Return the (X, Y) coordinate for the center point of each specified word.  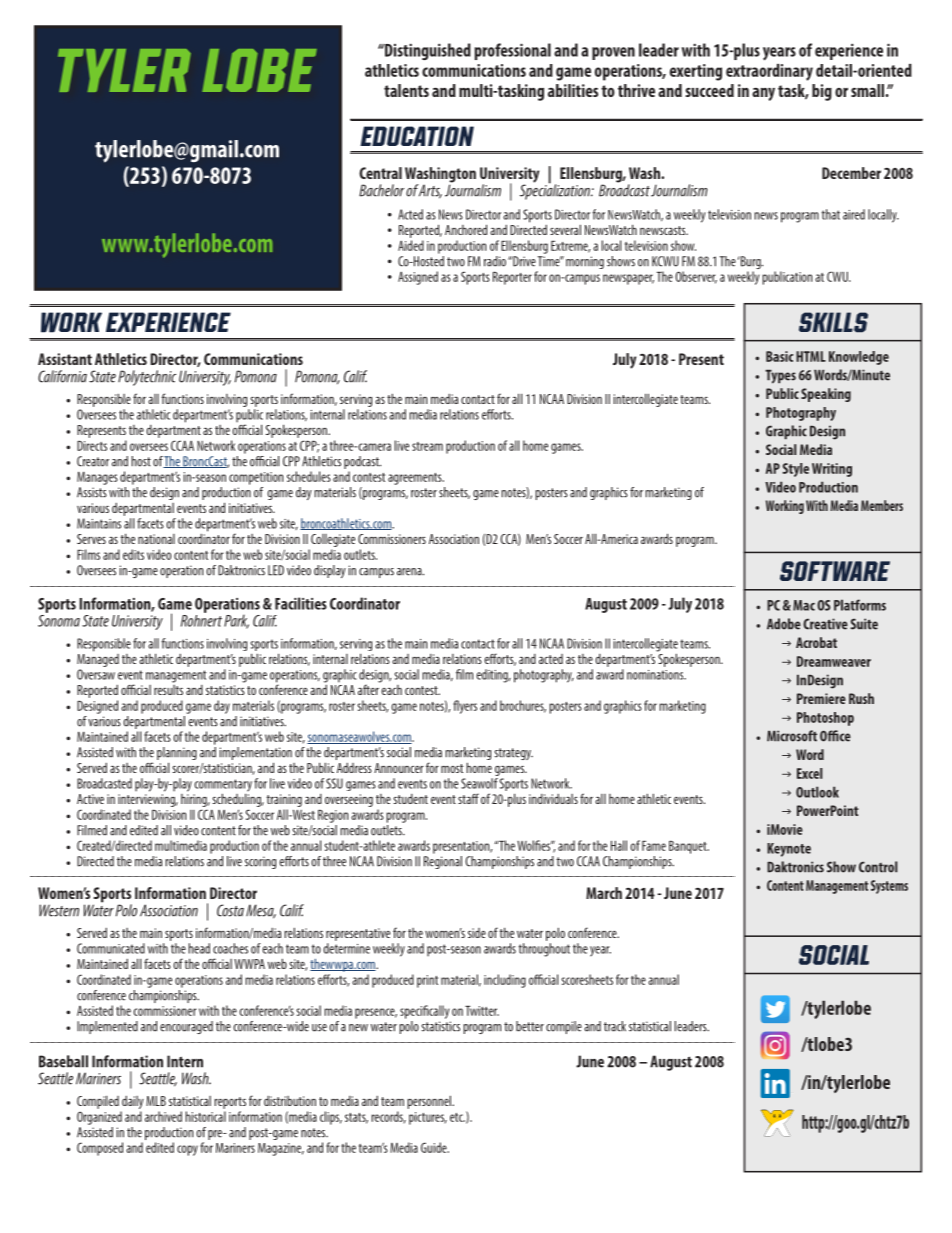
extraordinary (769, 72)
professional (512, 51)
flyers (465, 707)
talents (406, 90)
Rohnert (201, 619)
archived (163, 1116)
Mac (804, 605)
